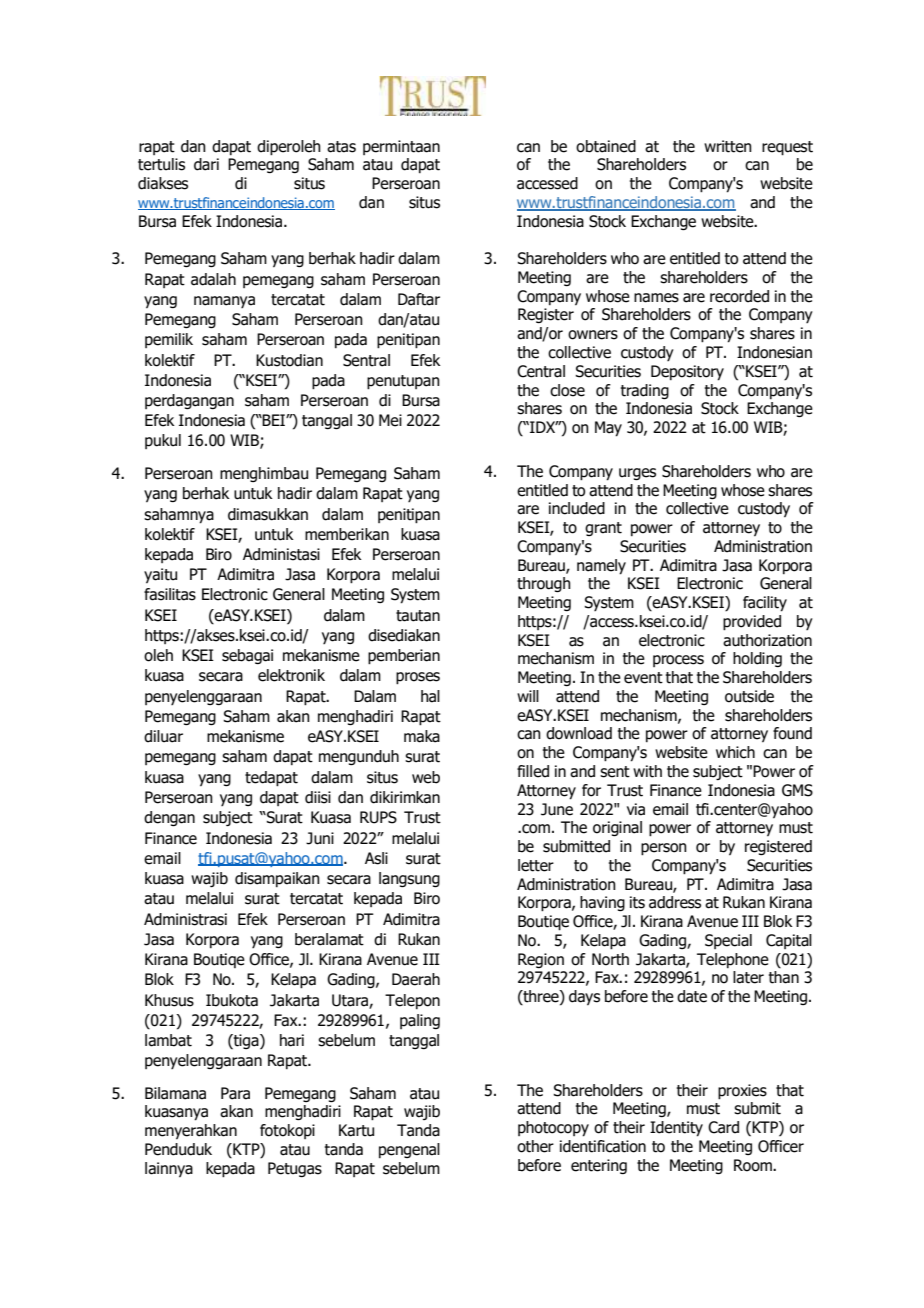 This page has height=1308, width=924. Describe the element at coordinates (235, 1093) in the page. I see `Para` at that location.
